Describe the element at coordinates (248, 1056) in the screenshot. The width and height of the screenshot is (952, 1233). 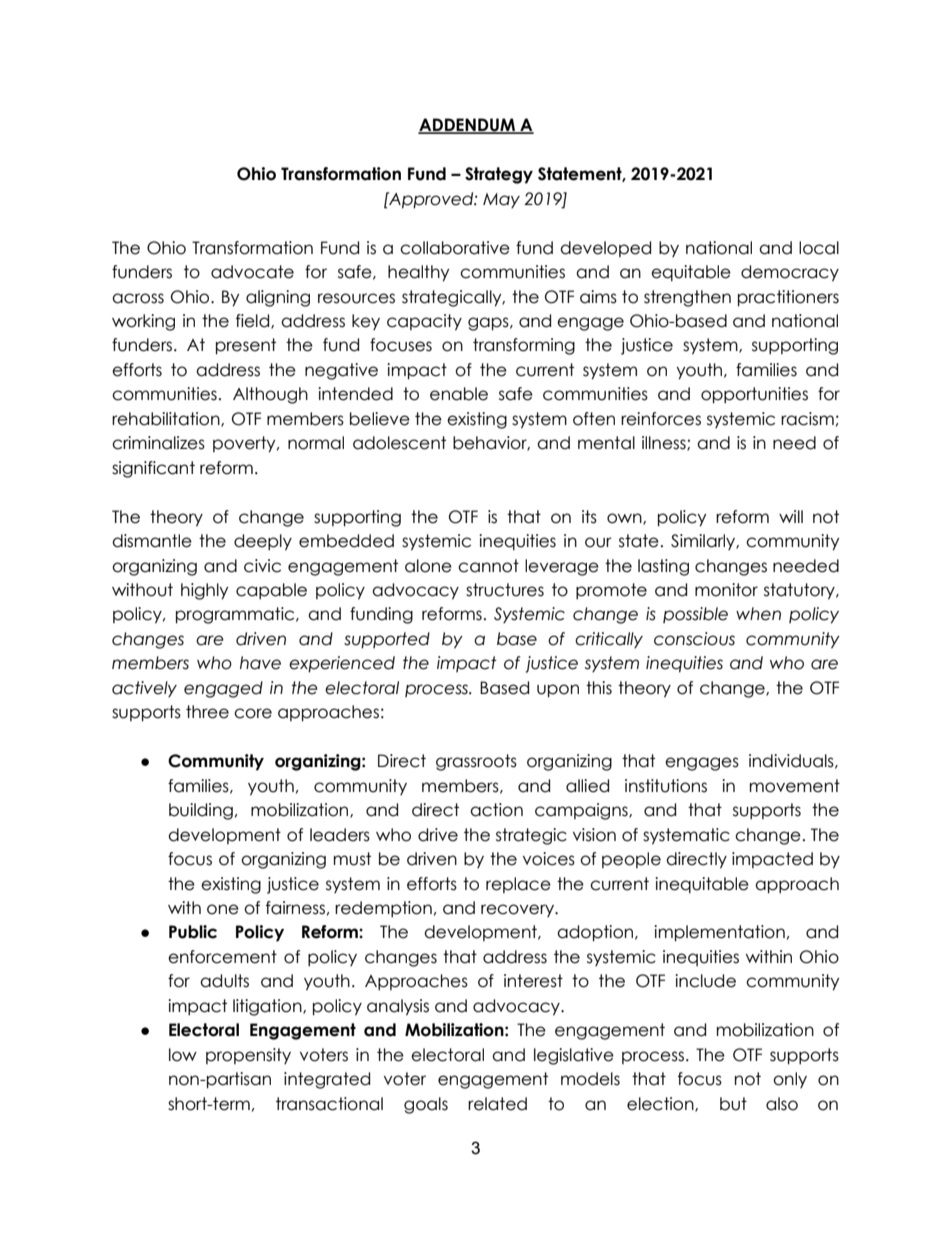
I see `propensity` at that location.
